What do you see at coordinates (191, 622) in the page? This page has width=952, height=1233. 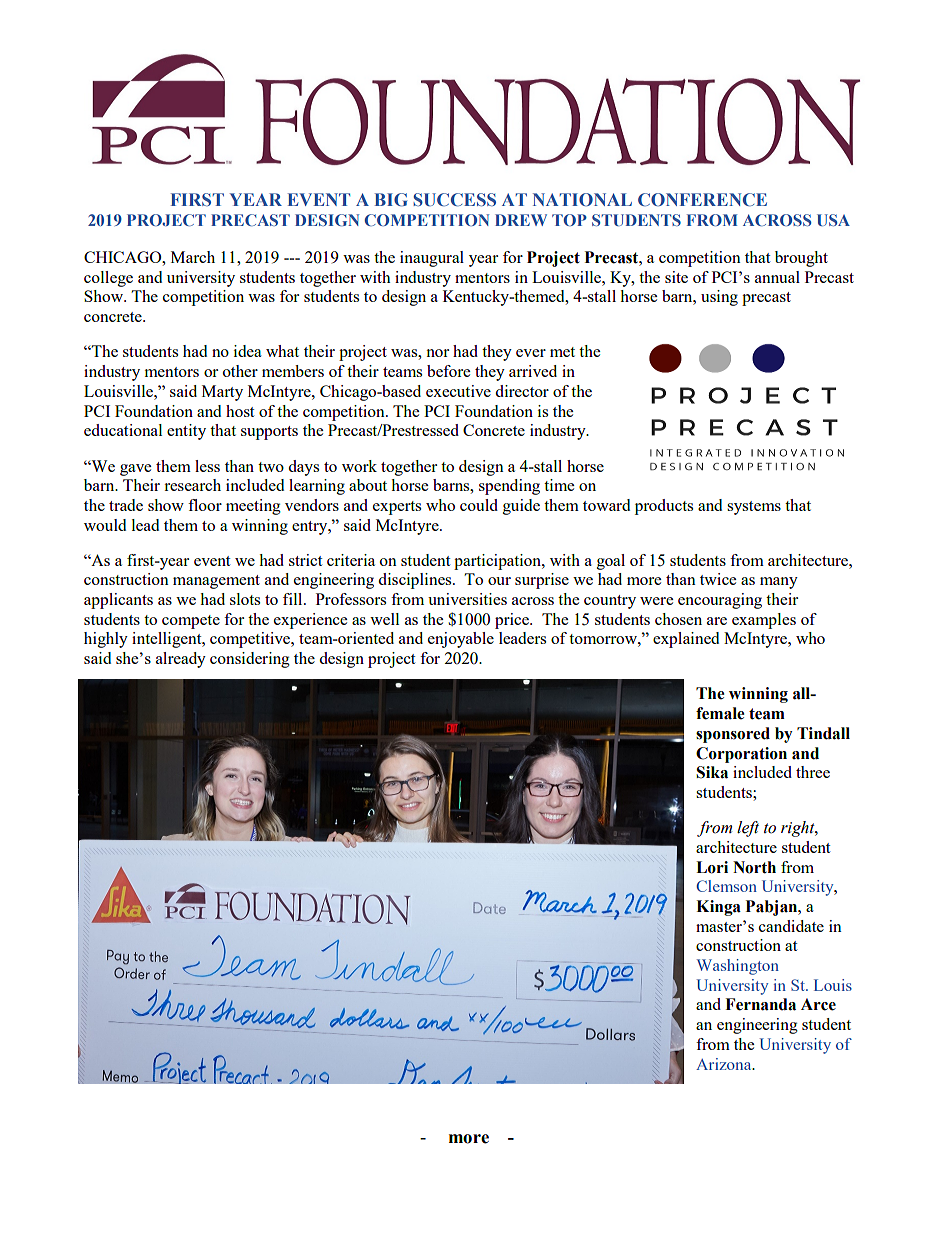 I see `compete` at bounding box center [191, 622].
